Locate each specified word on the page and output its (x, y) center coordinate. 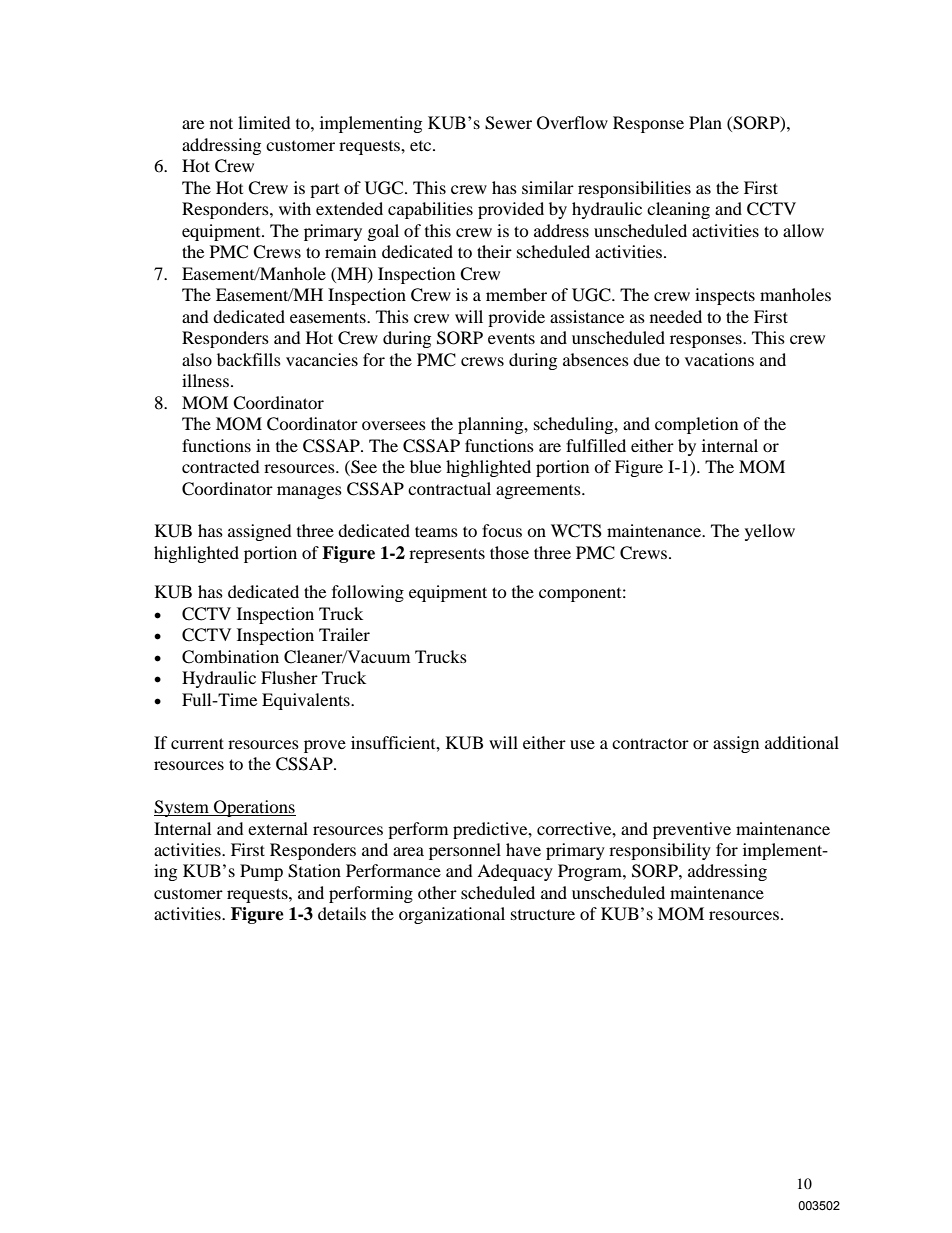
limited (264, 122)
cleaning (678, 210)
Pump (261, 872)
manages (309, 492)
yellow (770, 532)
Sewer (508, 123)
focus (502, 530)
